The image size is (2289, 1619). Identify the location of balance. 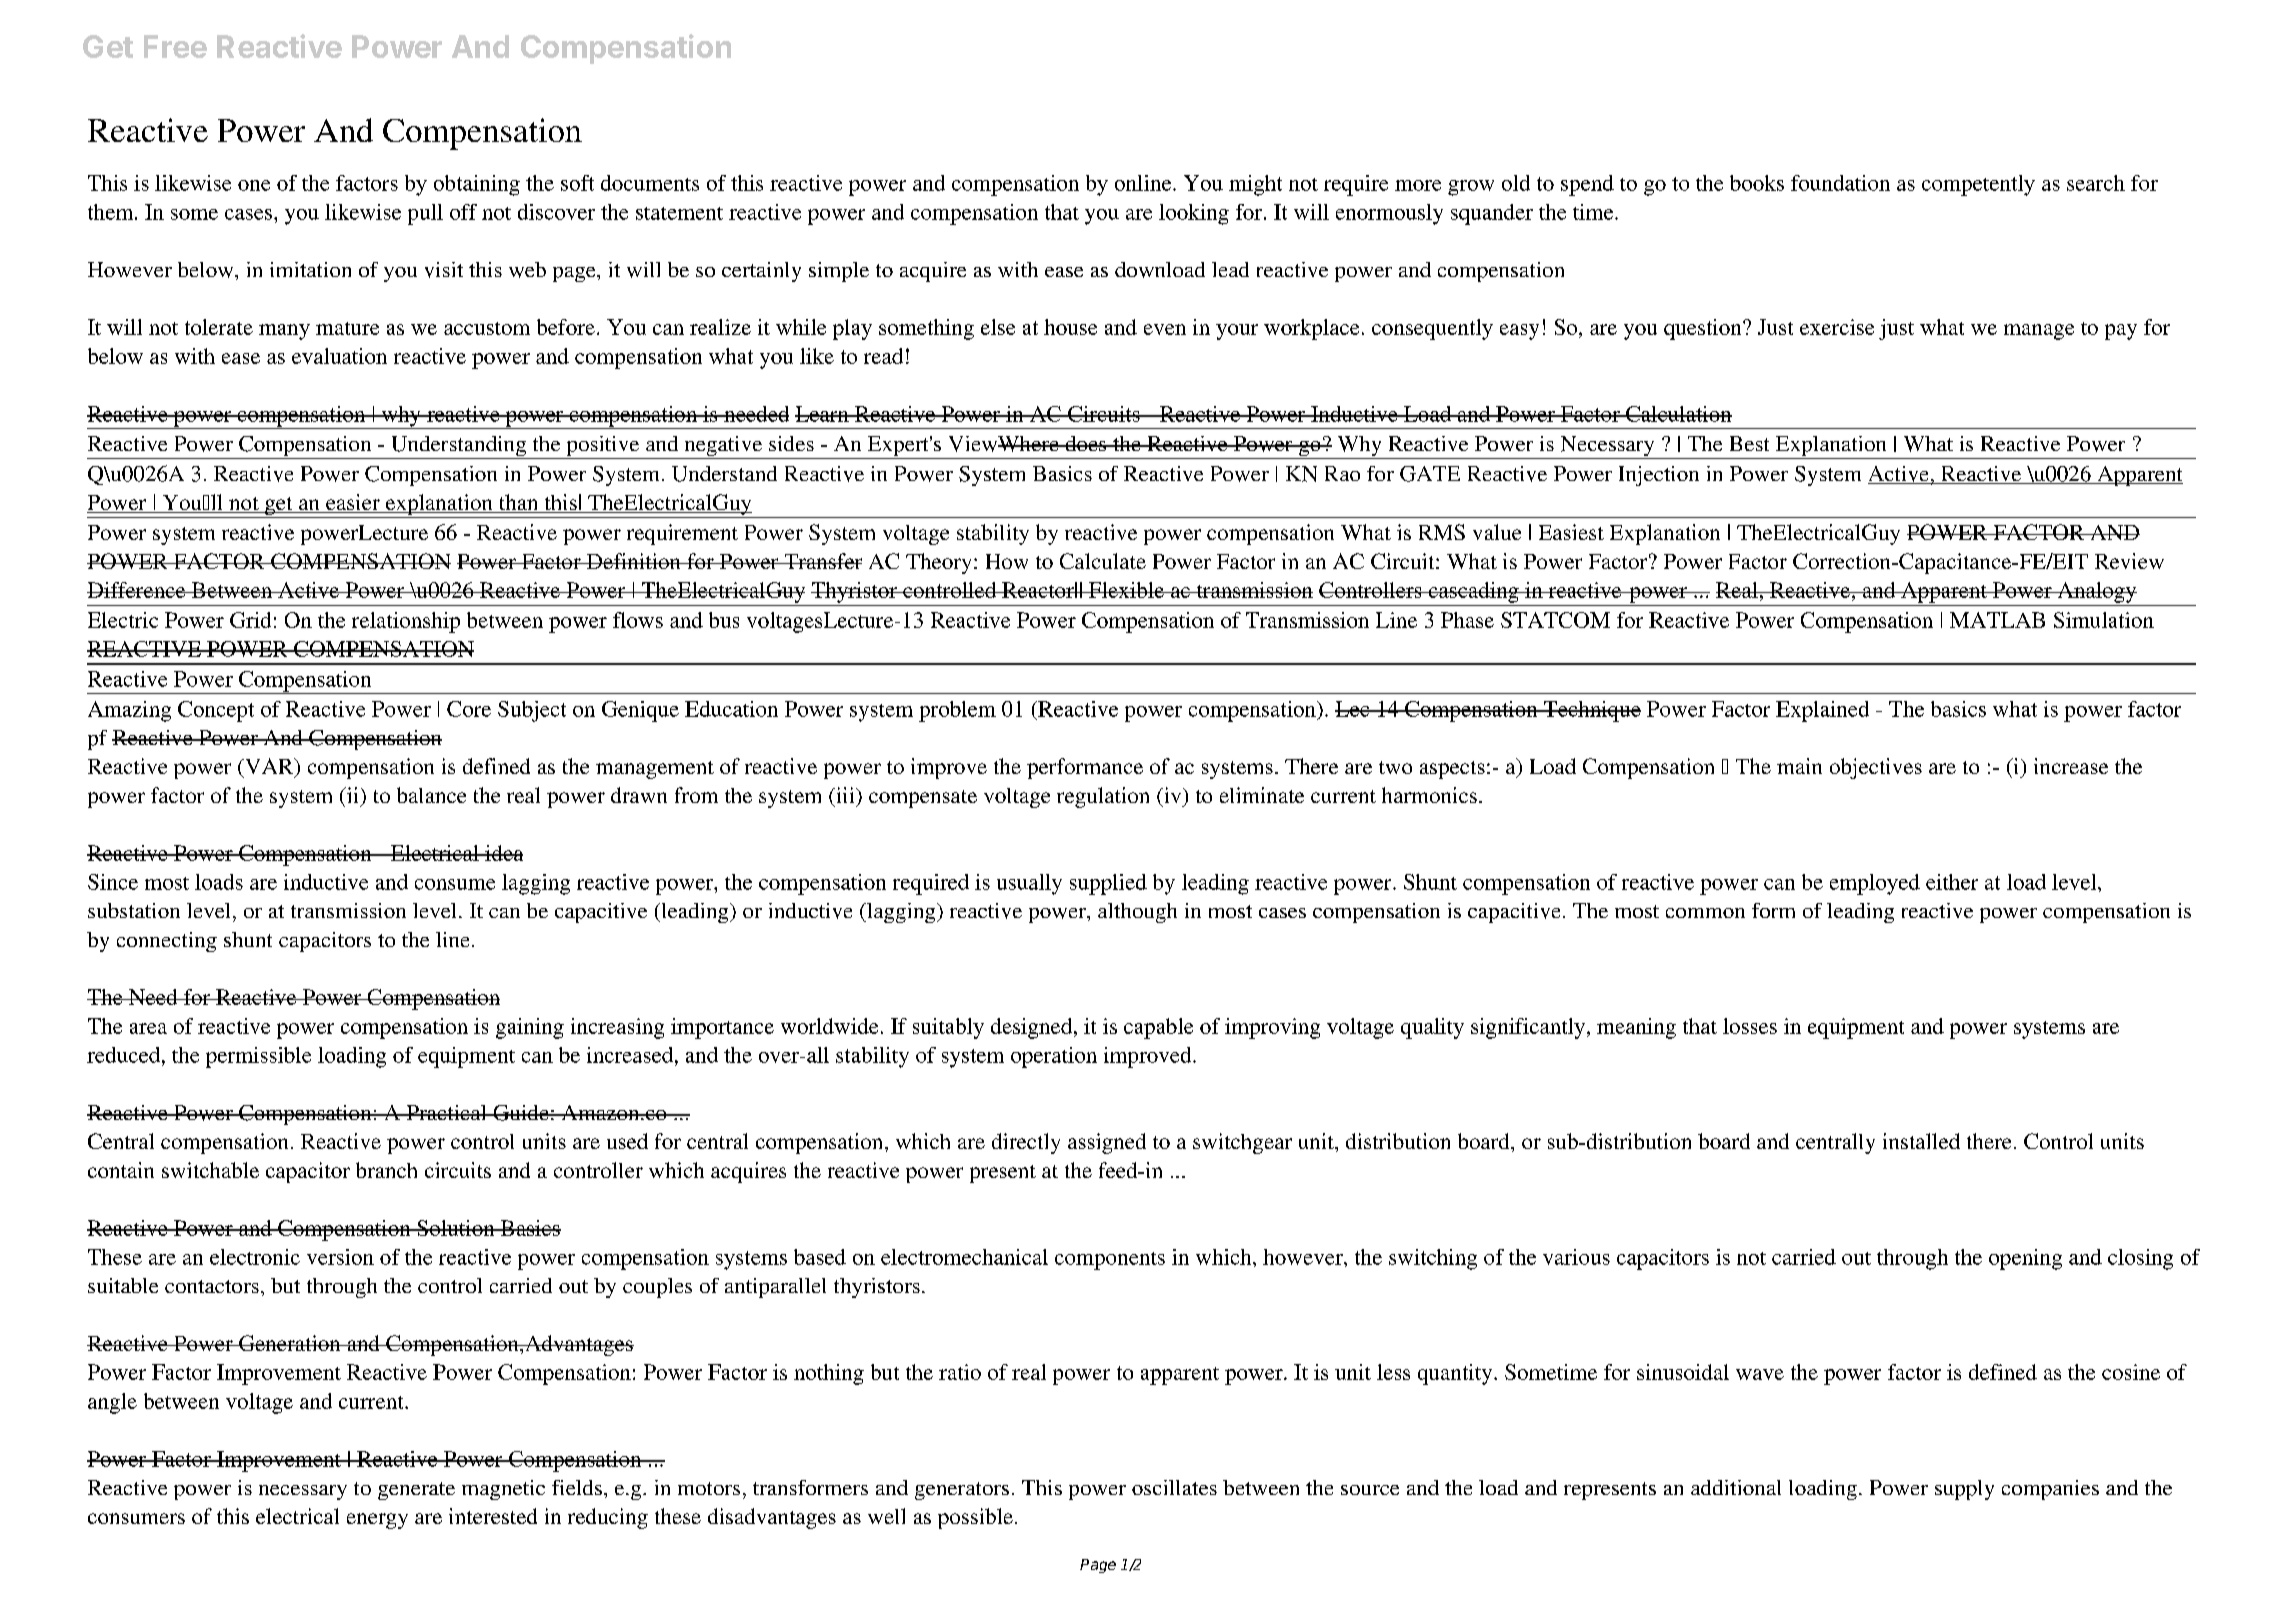
(431, 795).
